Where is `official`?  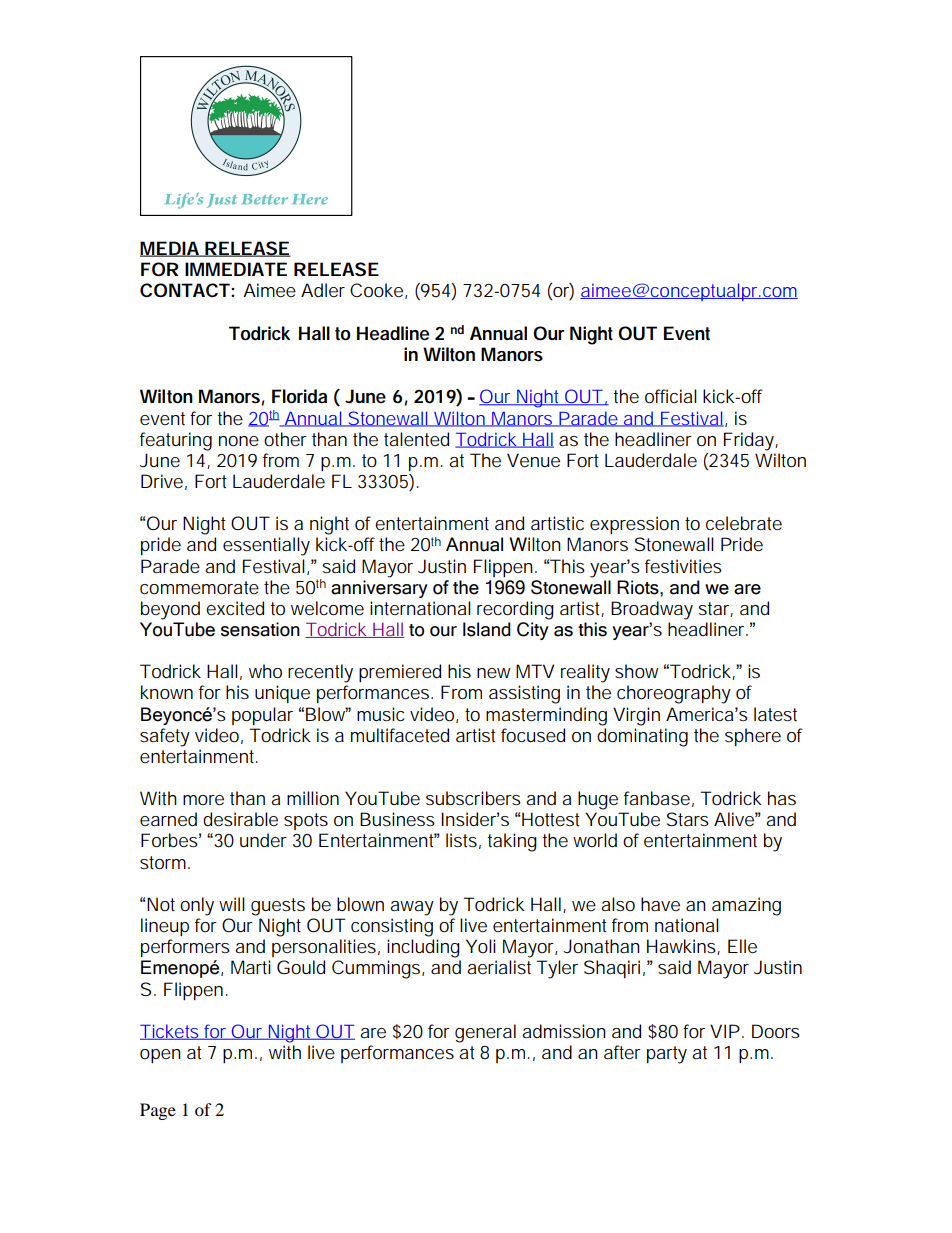
official is located at coordinates (671, 396).
